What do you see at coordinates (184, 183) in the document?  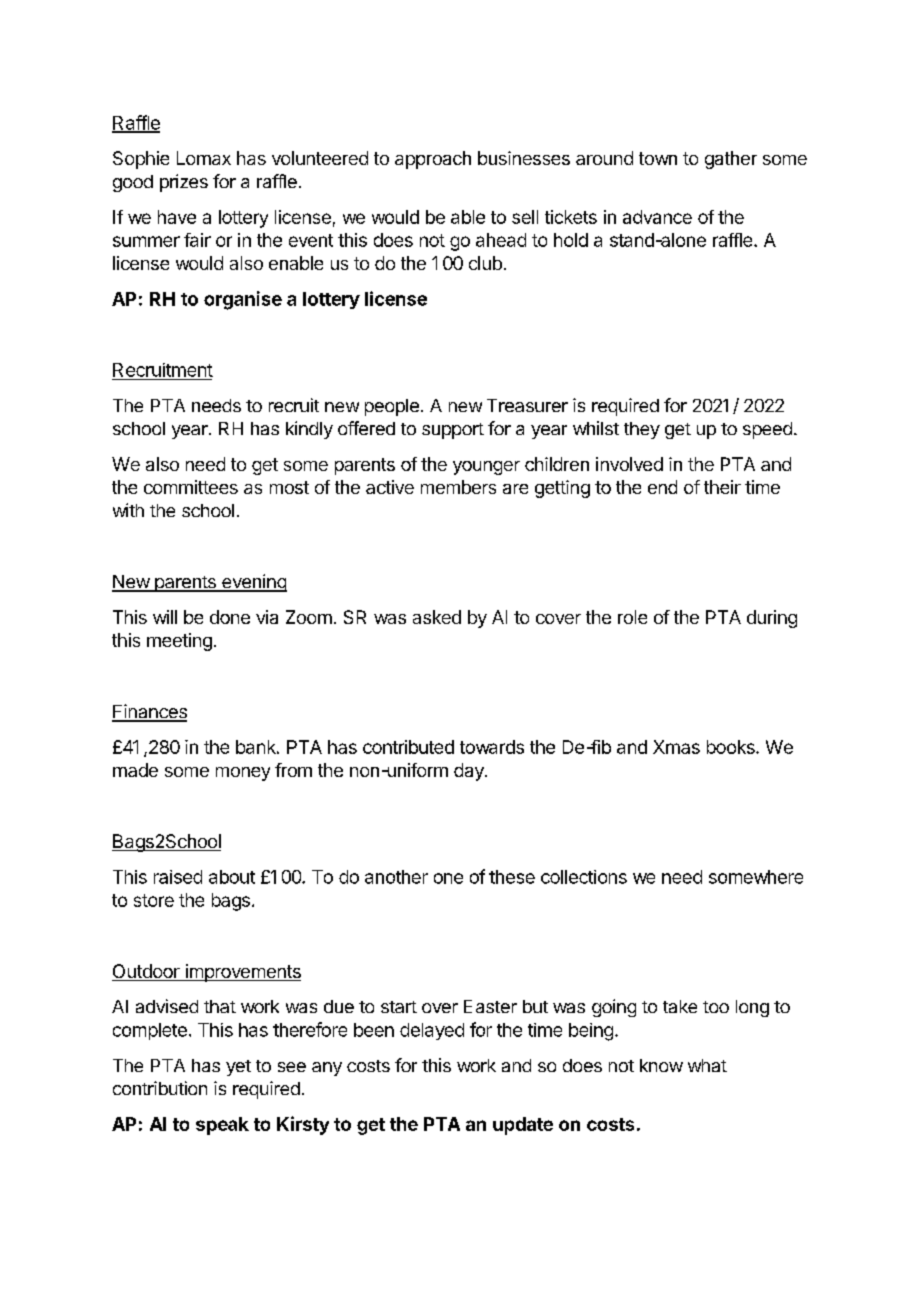 I see `prizes` at bounding box center [184, 183].
